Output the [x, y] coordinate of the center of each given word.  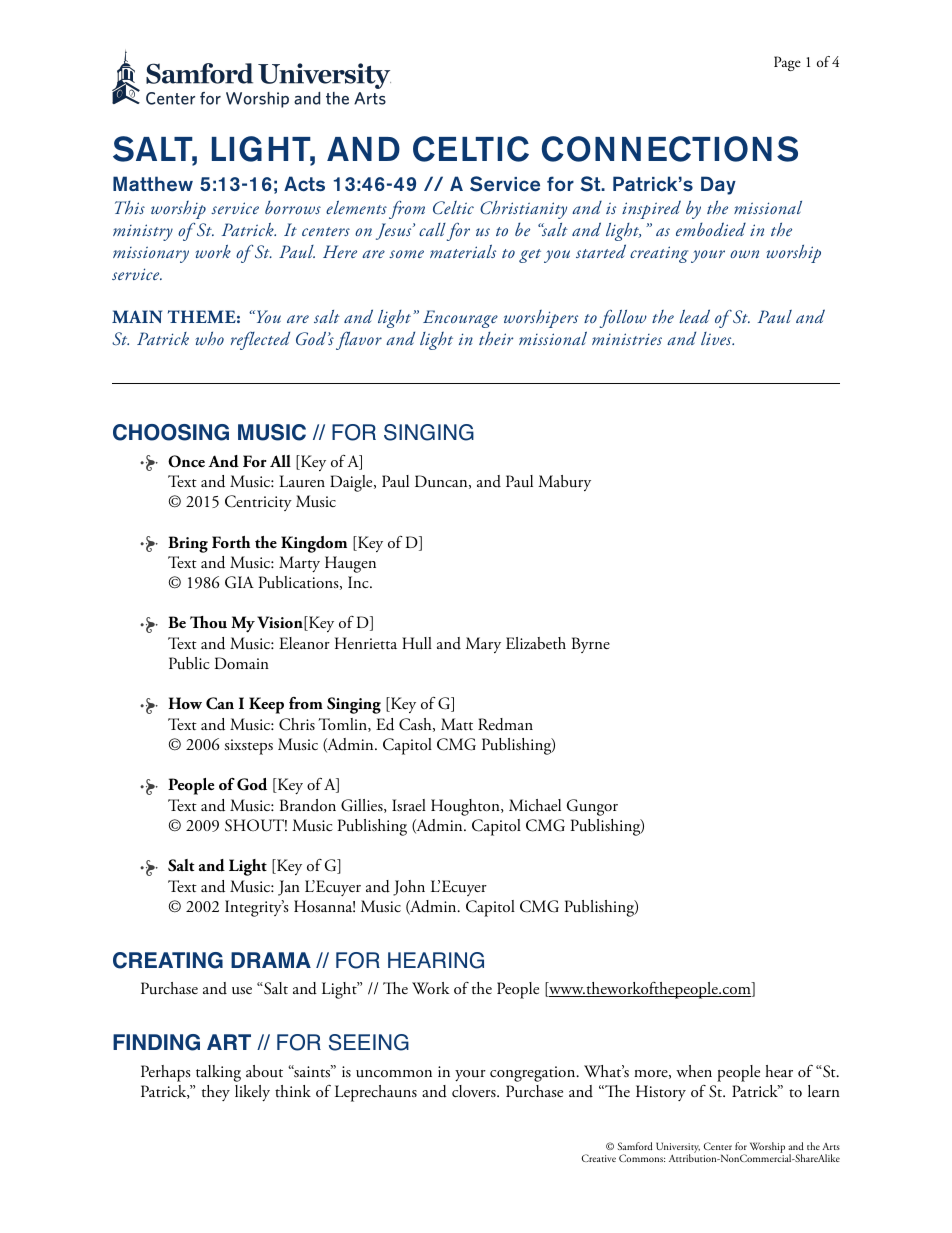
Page [787, 63]
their [496, 338]
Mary [483, 645]
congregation [534, 1074]
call [432, 229]
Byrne [591, 645]
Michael [535, 805]
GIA [239, 582]
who [209, 338]
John [409, 888]
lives [717, 338]
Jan [289, 888]
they [216, 1093]
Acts [304, 184]
